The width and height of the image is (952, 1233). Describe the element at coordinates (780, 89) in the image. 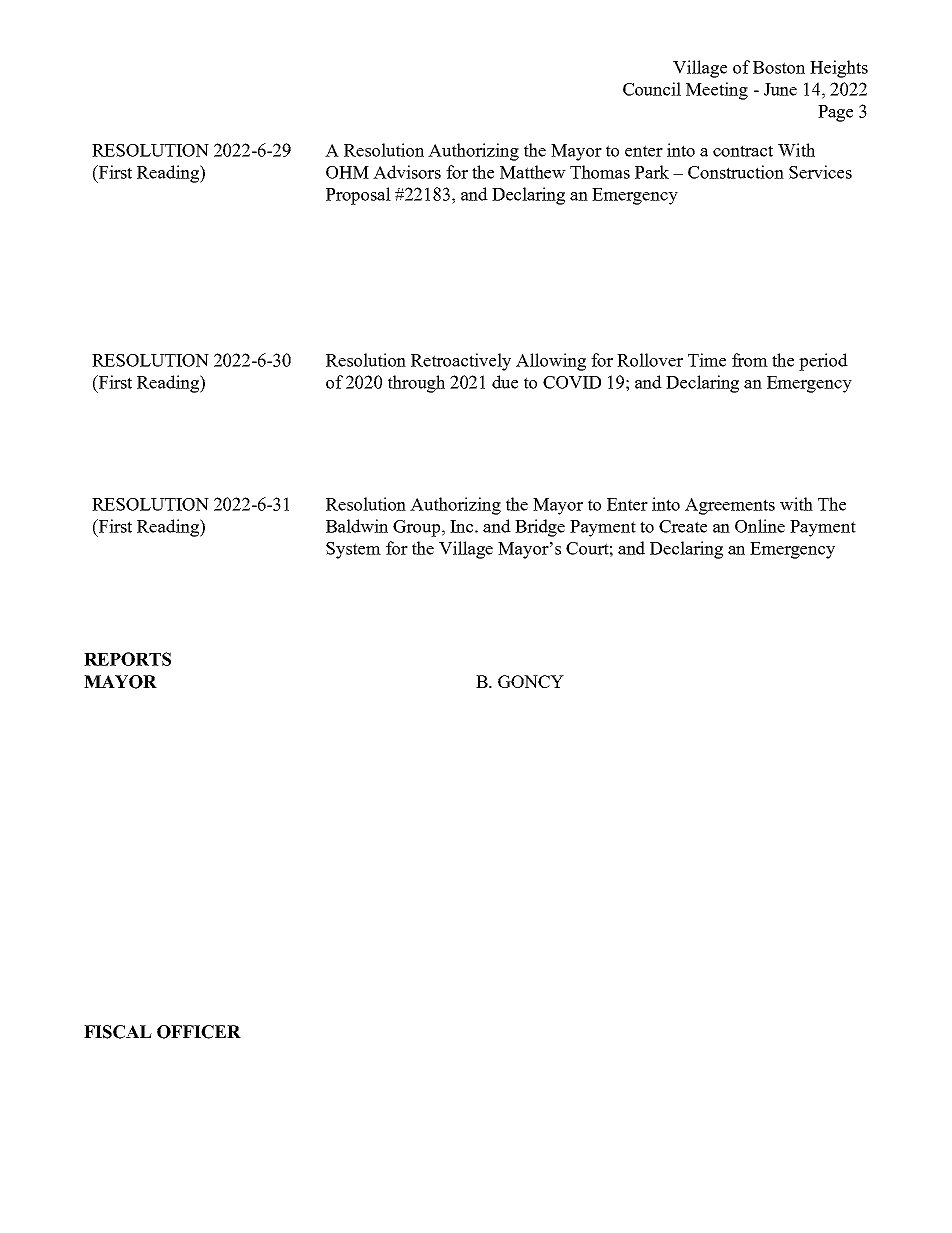

I see `June` at that location.
